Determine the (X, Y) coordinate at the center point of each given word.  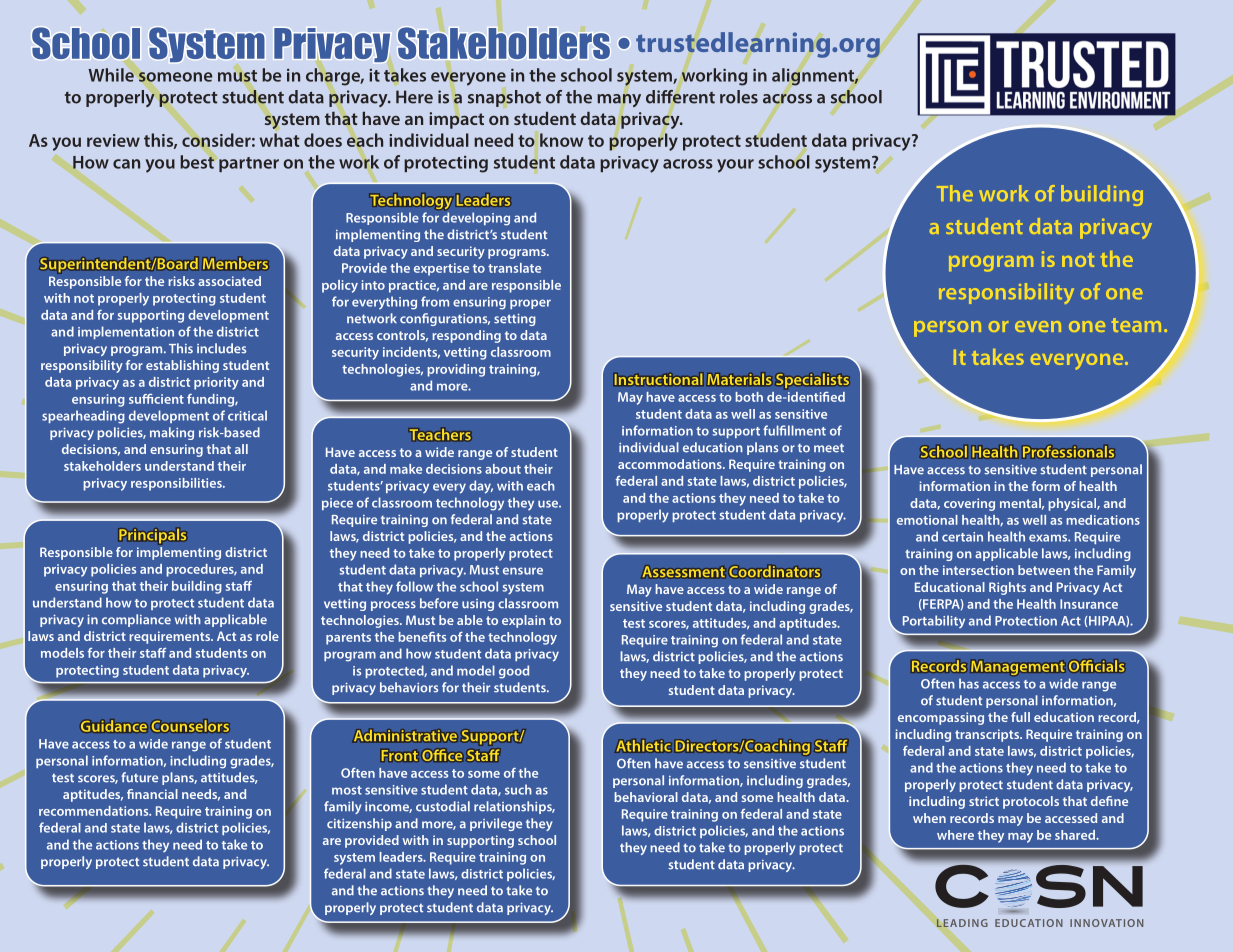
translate (514, 268)
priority (216, 383)
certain (962, 537)
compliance (136, 620)
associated (229, 281)
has (969, 683)
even (1038, 326)
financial (152, 794)
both (749, 397)
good (514, 672)
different (680, 97)
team (1136, 325)
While (111, 75)
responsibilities (177, 484)
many (619, 100)
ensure (523, 571)
